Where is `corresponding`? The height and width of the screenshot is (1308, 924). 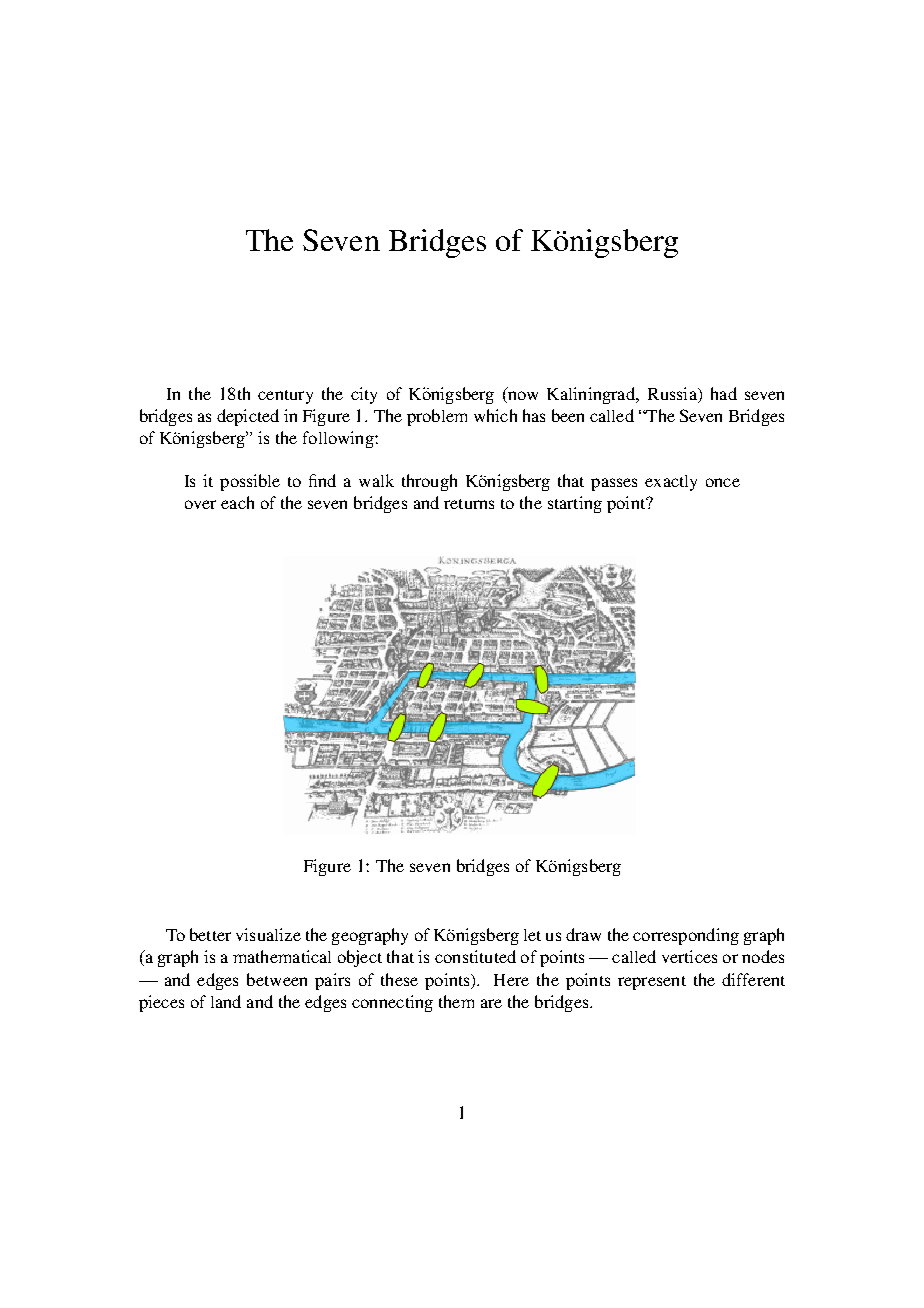
corresponding is located at coordinates (686, 936).
